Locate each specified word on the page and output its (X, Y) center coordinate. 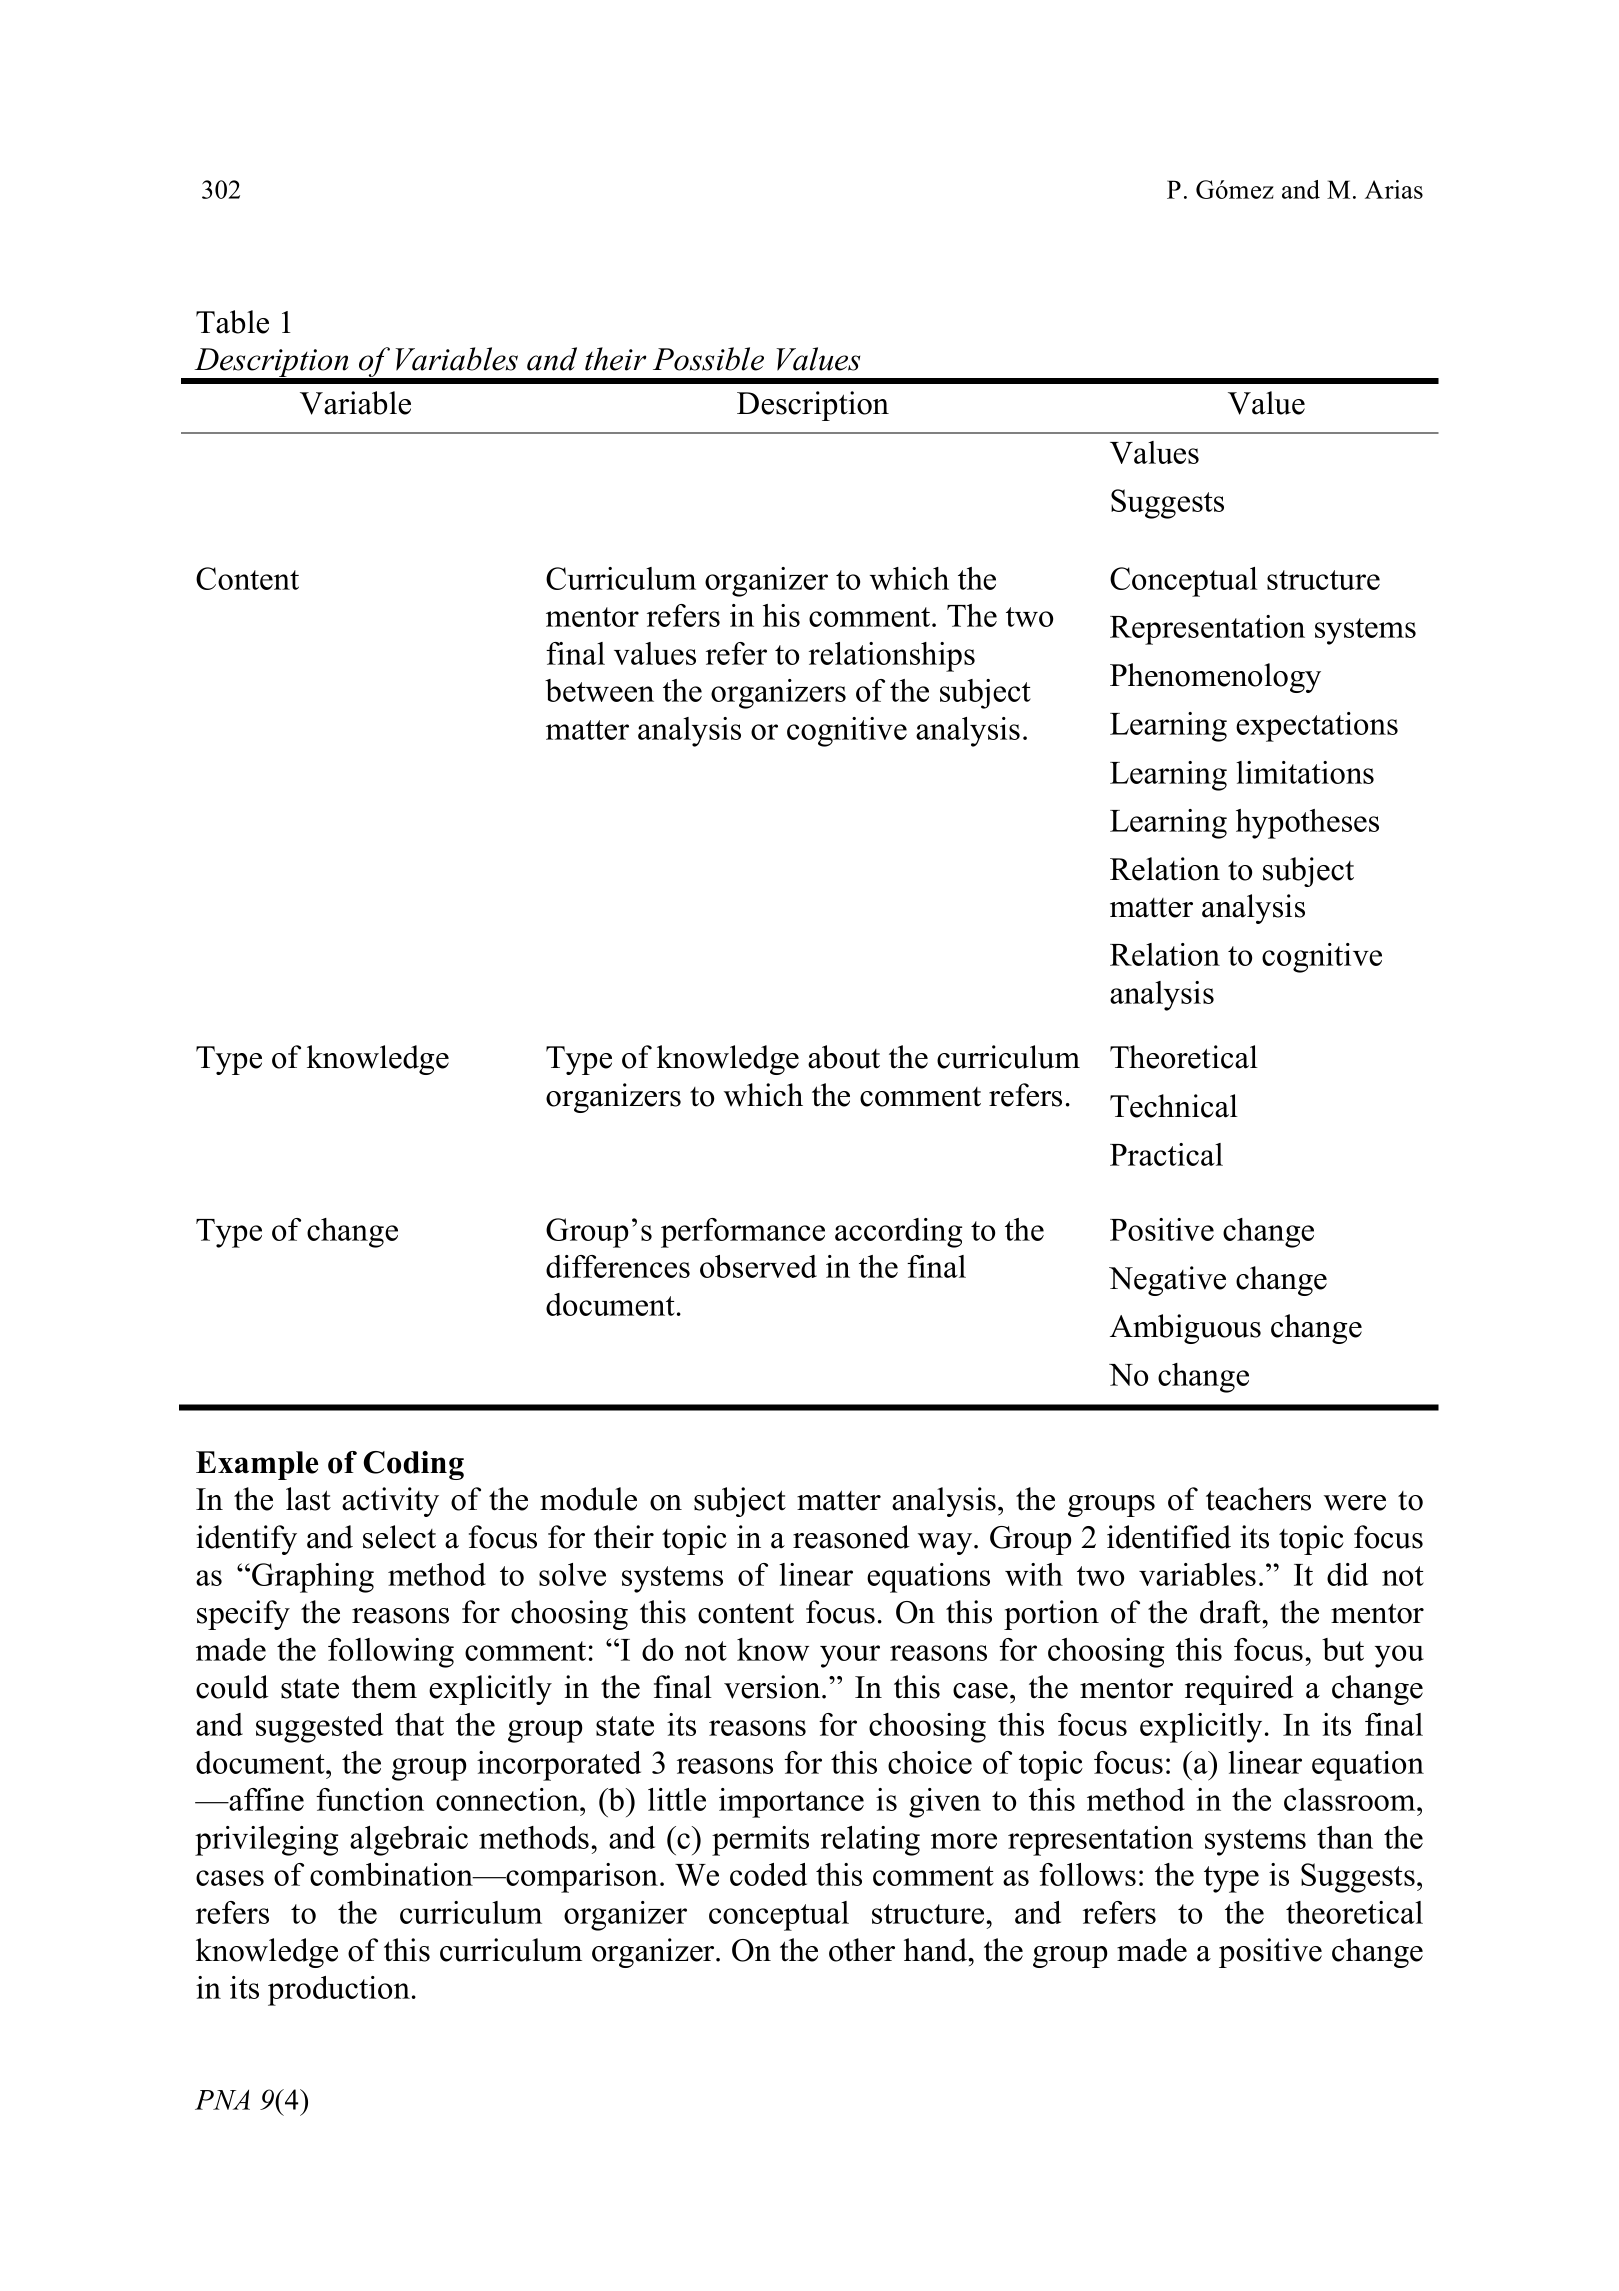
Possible (708, 359)
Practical (1166, 1154)
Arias (1394, 189)
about (844, 1057)
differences (618, 1266)
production (339, 1991)
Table (232, 322)
